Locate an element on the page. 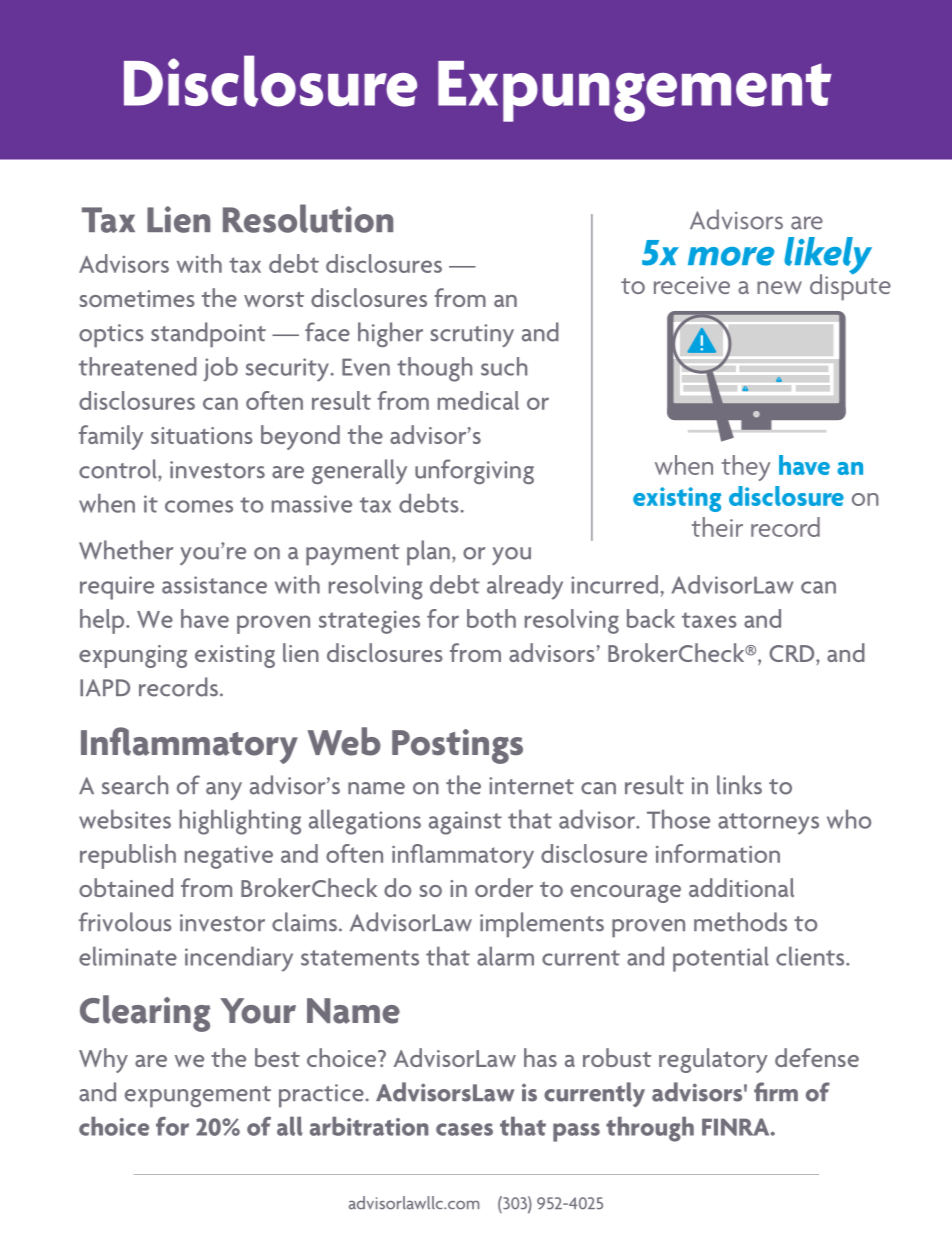  best is located at coordinates (277, 1057).
